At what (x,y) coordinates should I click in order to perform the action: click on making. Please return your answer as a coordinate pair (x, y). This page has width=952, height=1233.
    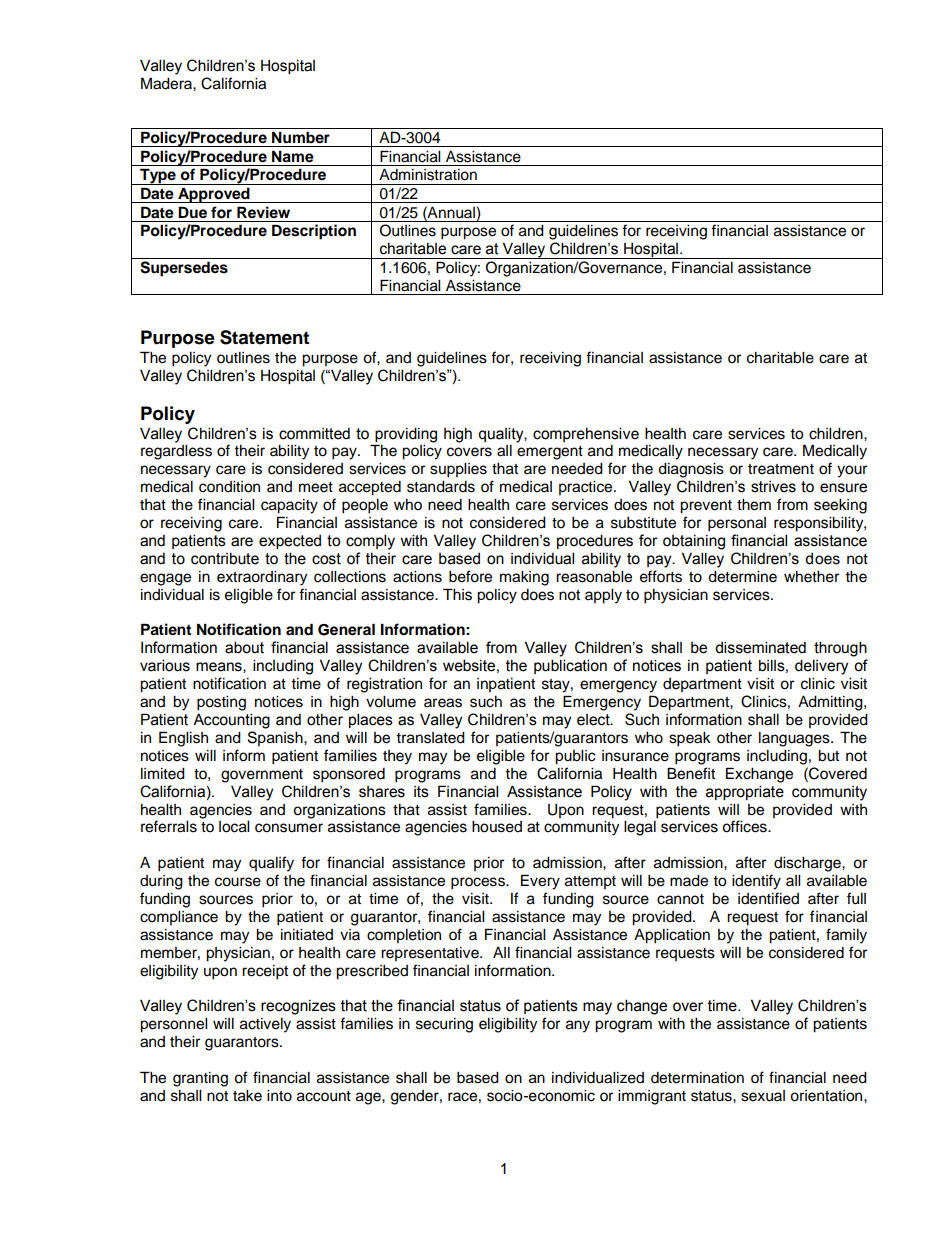
    Looking at the image, I should click on (524, 578).
